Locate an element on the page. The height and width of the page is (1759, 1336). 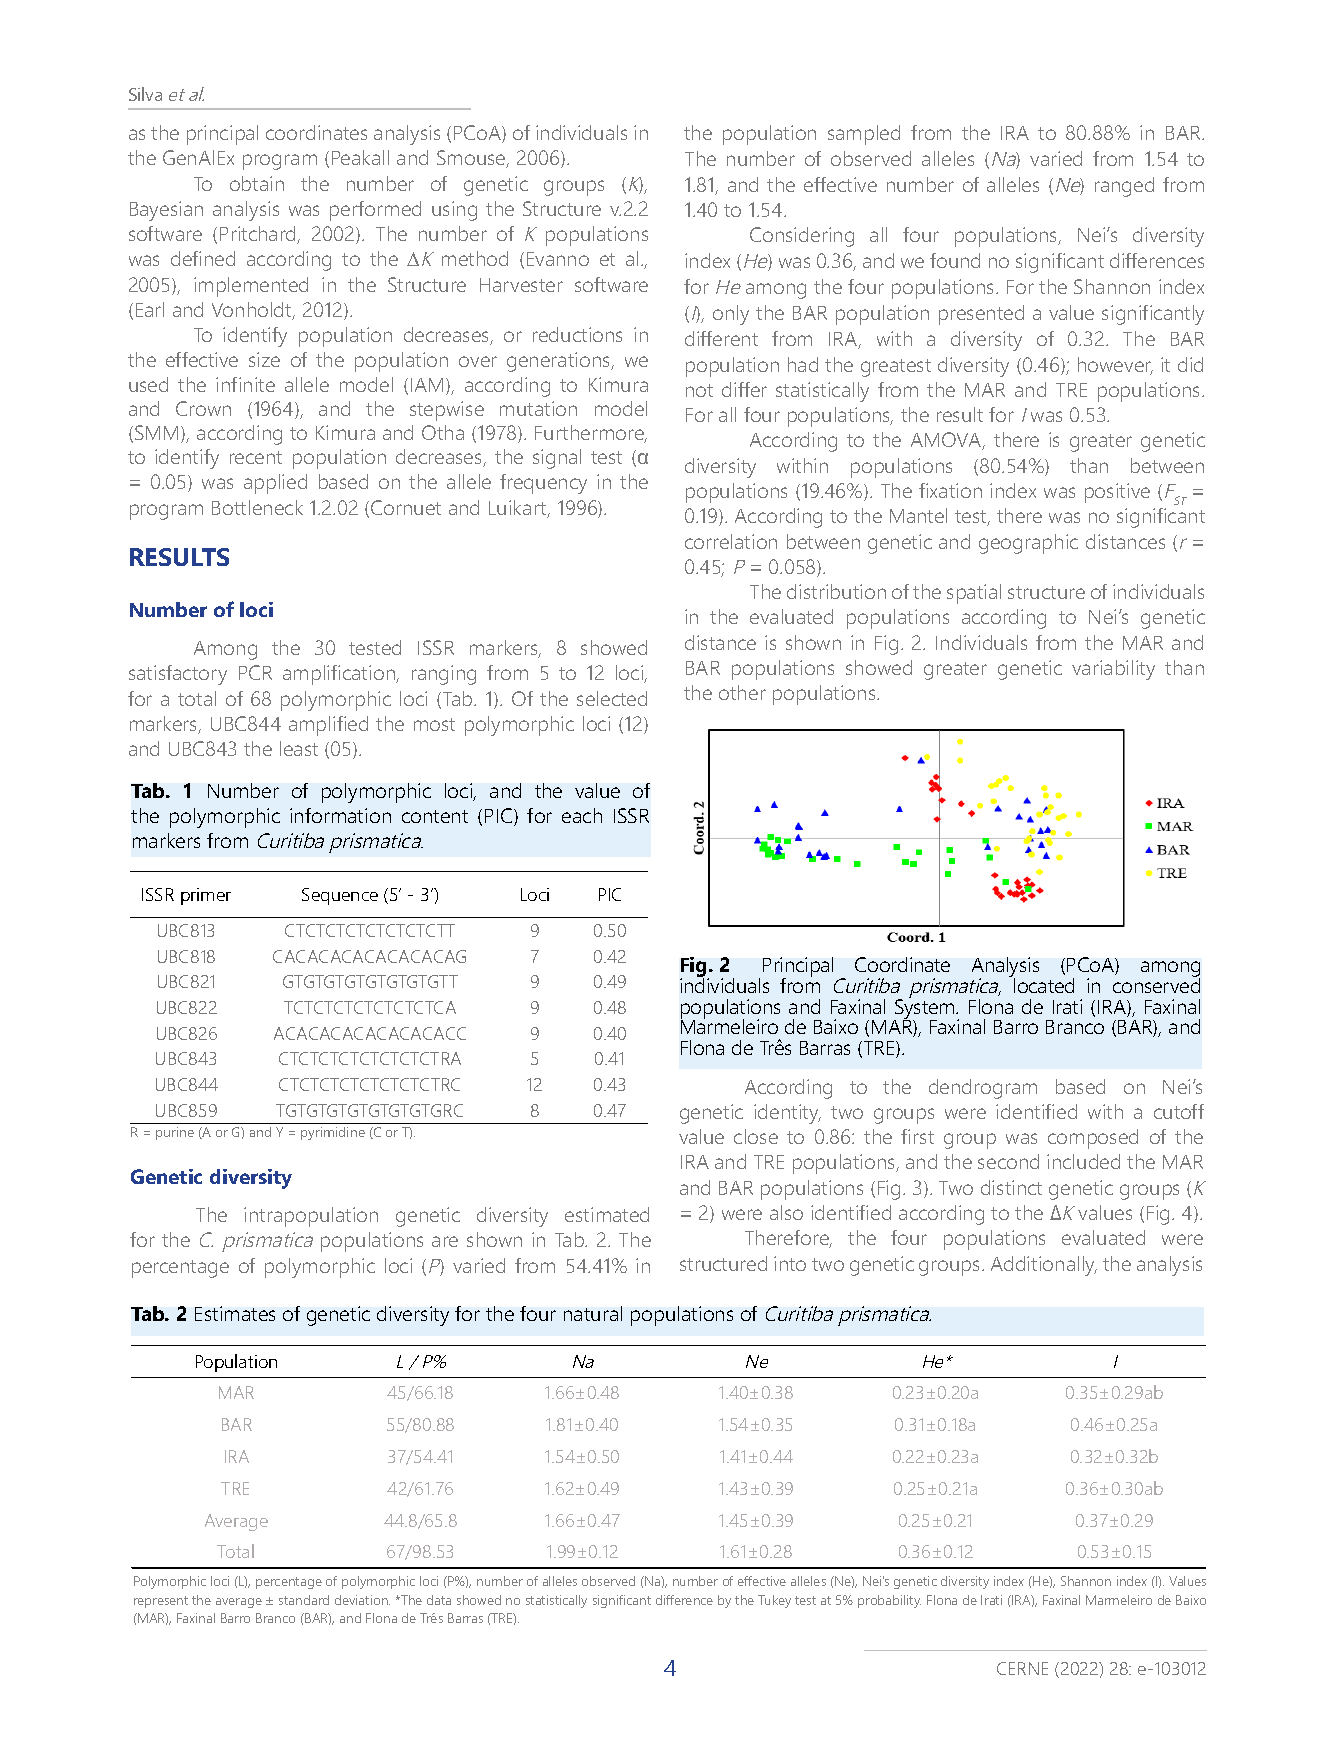
positive is located at coordinates (1117, 493).
